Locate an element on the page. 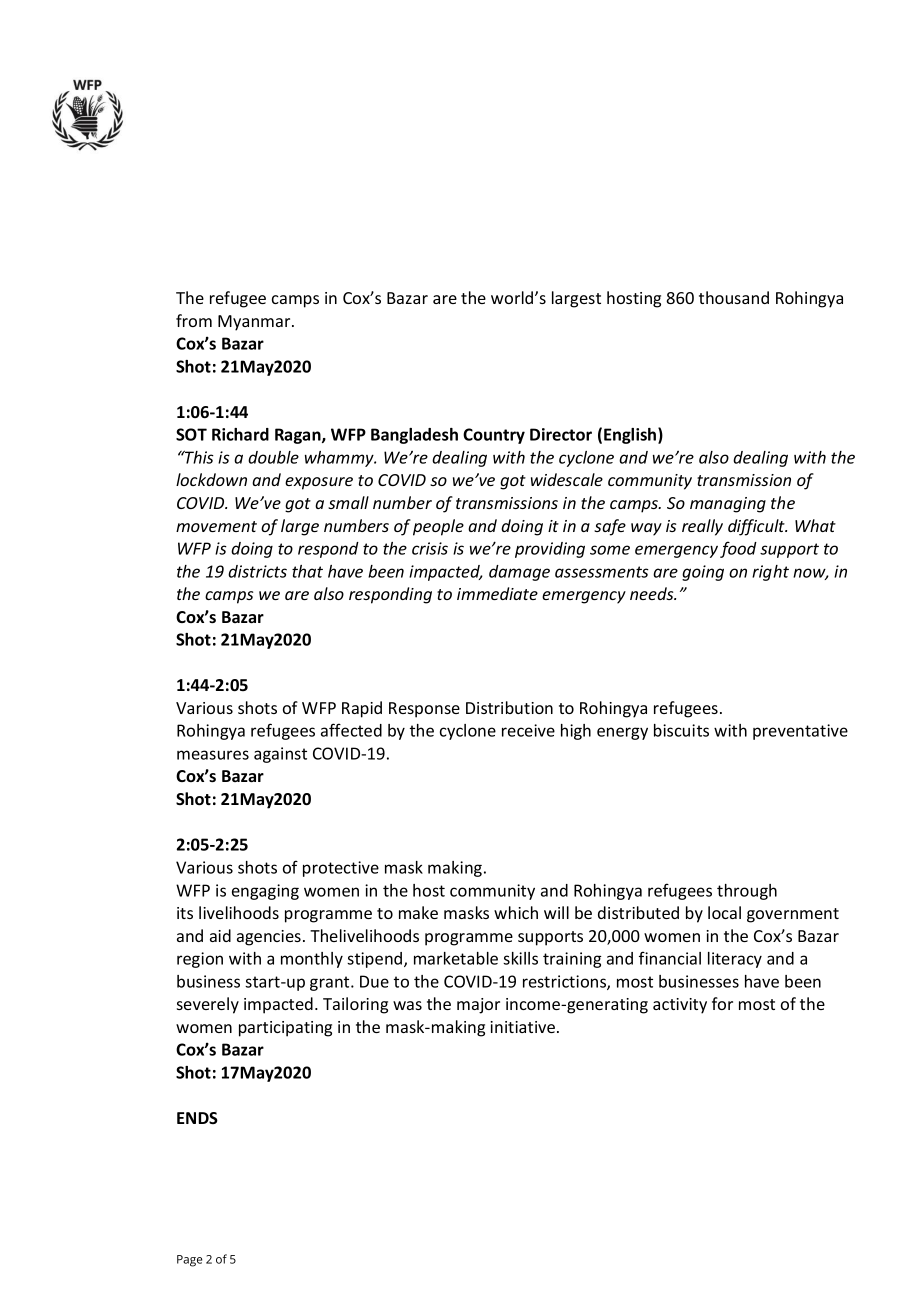 This document has width=924, height=1309. for is located at coordinates (722, 1003).
